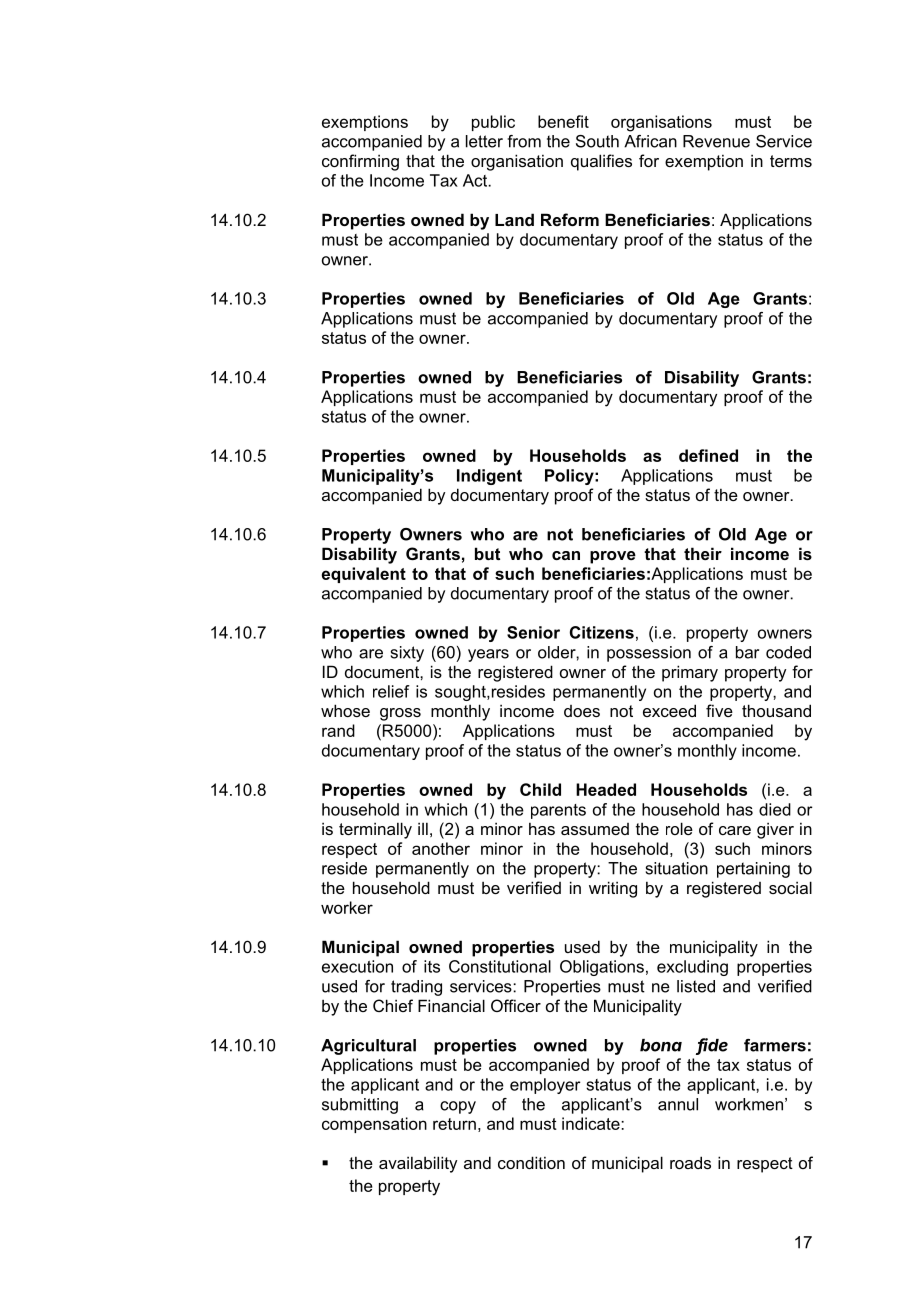 The width and height of the screenshot is (924, 1308). Describe the element at coordinates (374, 1125) in the screenshot. I see `compensation` at that location.
